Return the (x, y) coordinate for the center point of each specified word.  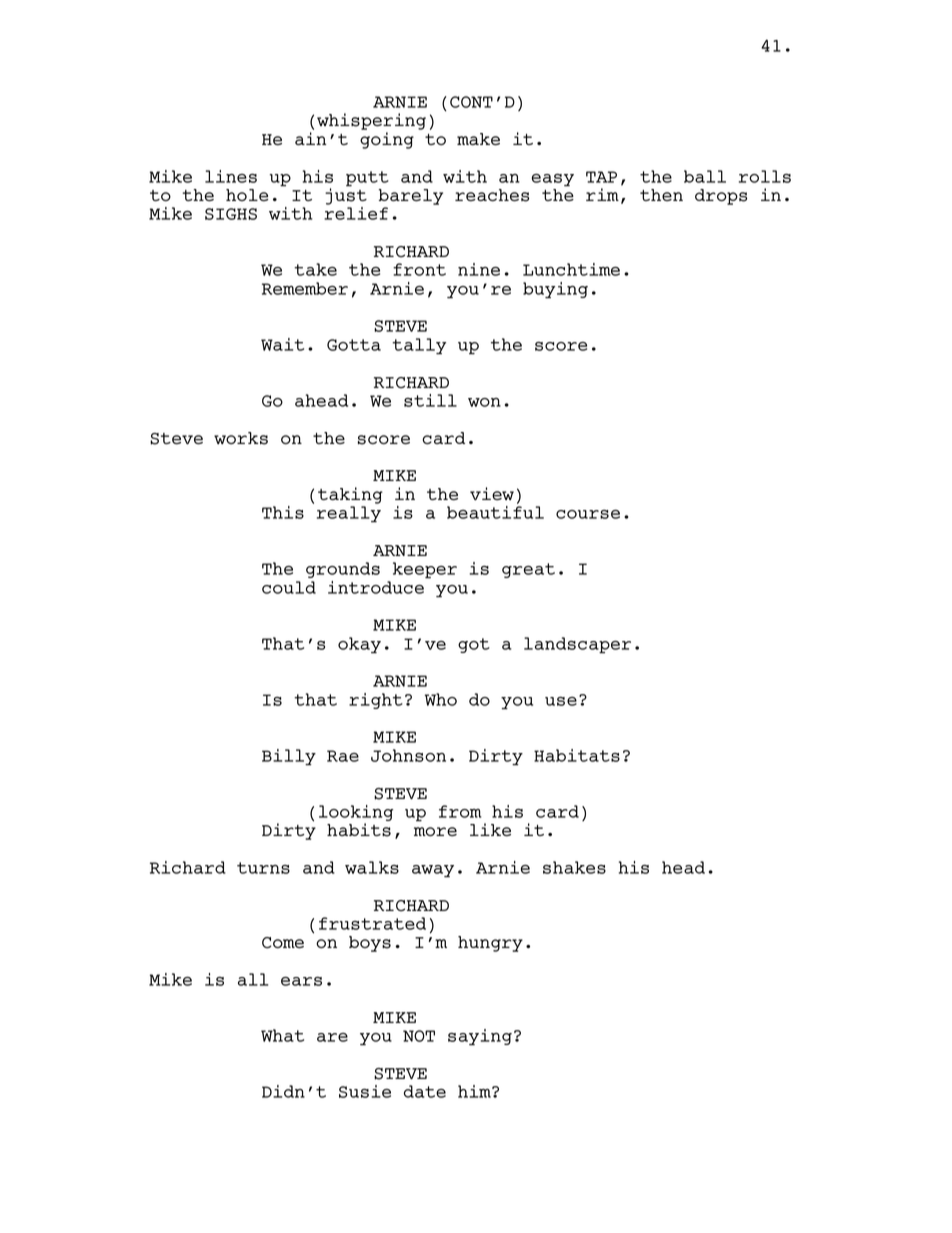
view (492, 493)
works (241, 438)
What (282, 1035)
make (478, 139)
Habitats (577, 755)
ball (705, 176)
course (588, 514)
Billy (289, 757)
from (460, 811)
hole (247, 195)
